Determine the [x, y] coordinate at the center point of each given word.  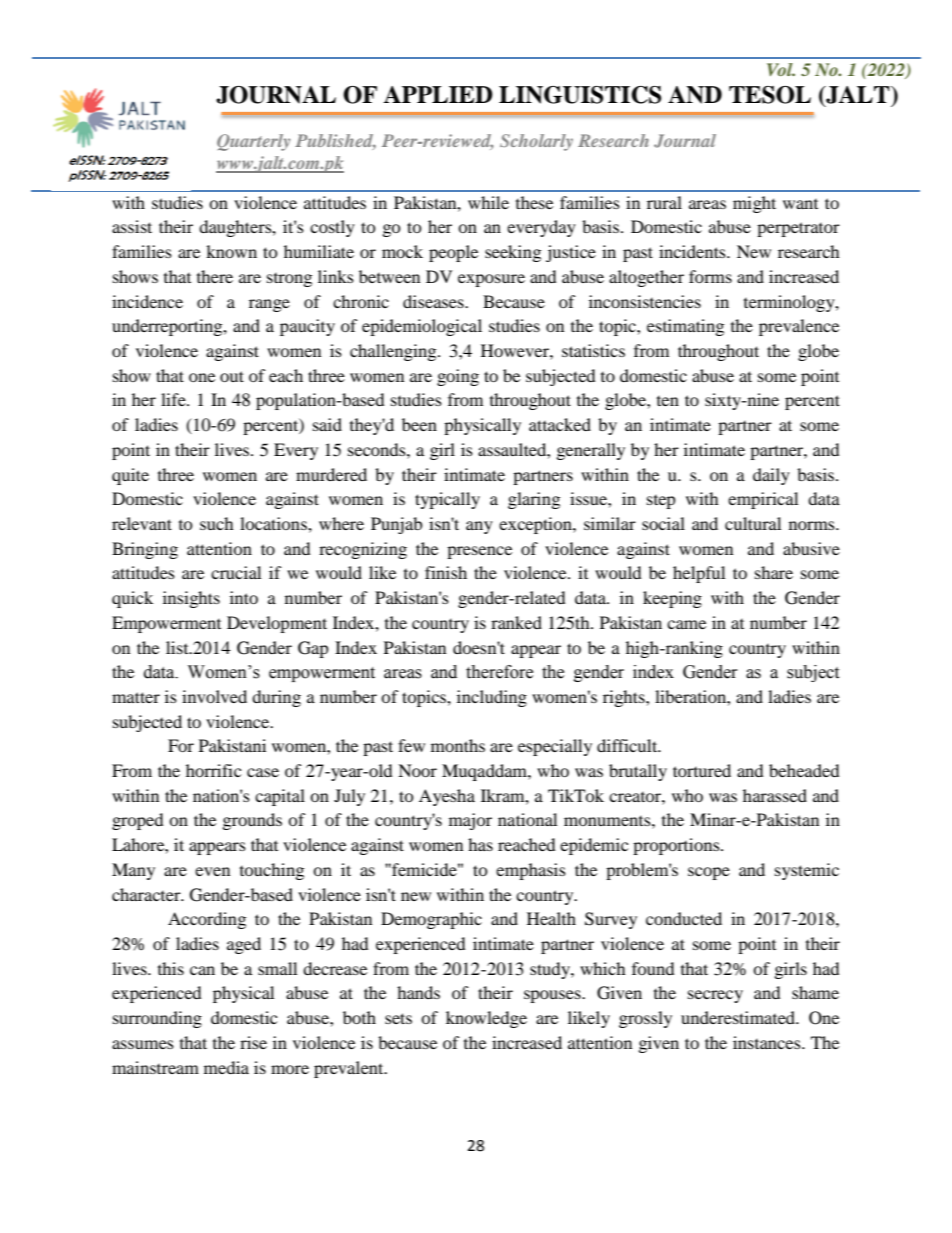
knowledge [486, 1019]
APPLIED [438, 94]
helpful [699, 574]
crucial [236, 572]
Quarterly [253, 142]
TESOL [770, 95]
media [226, 1067]
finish [446, 572]
